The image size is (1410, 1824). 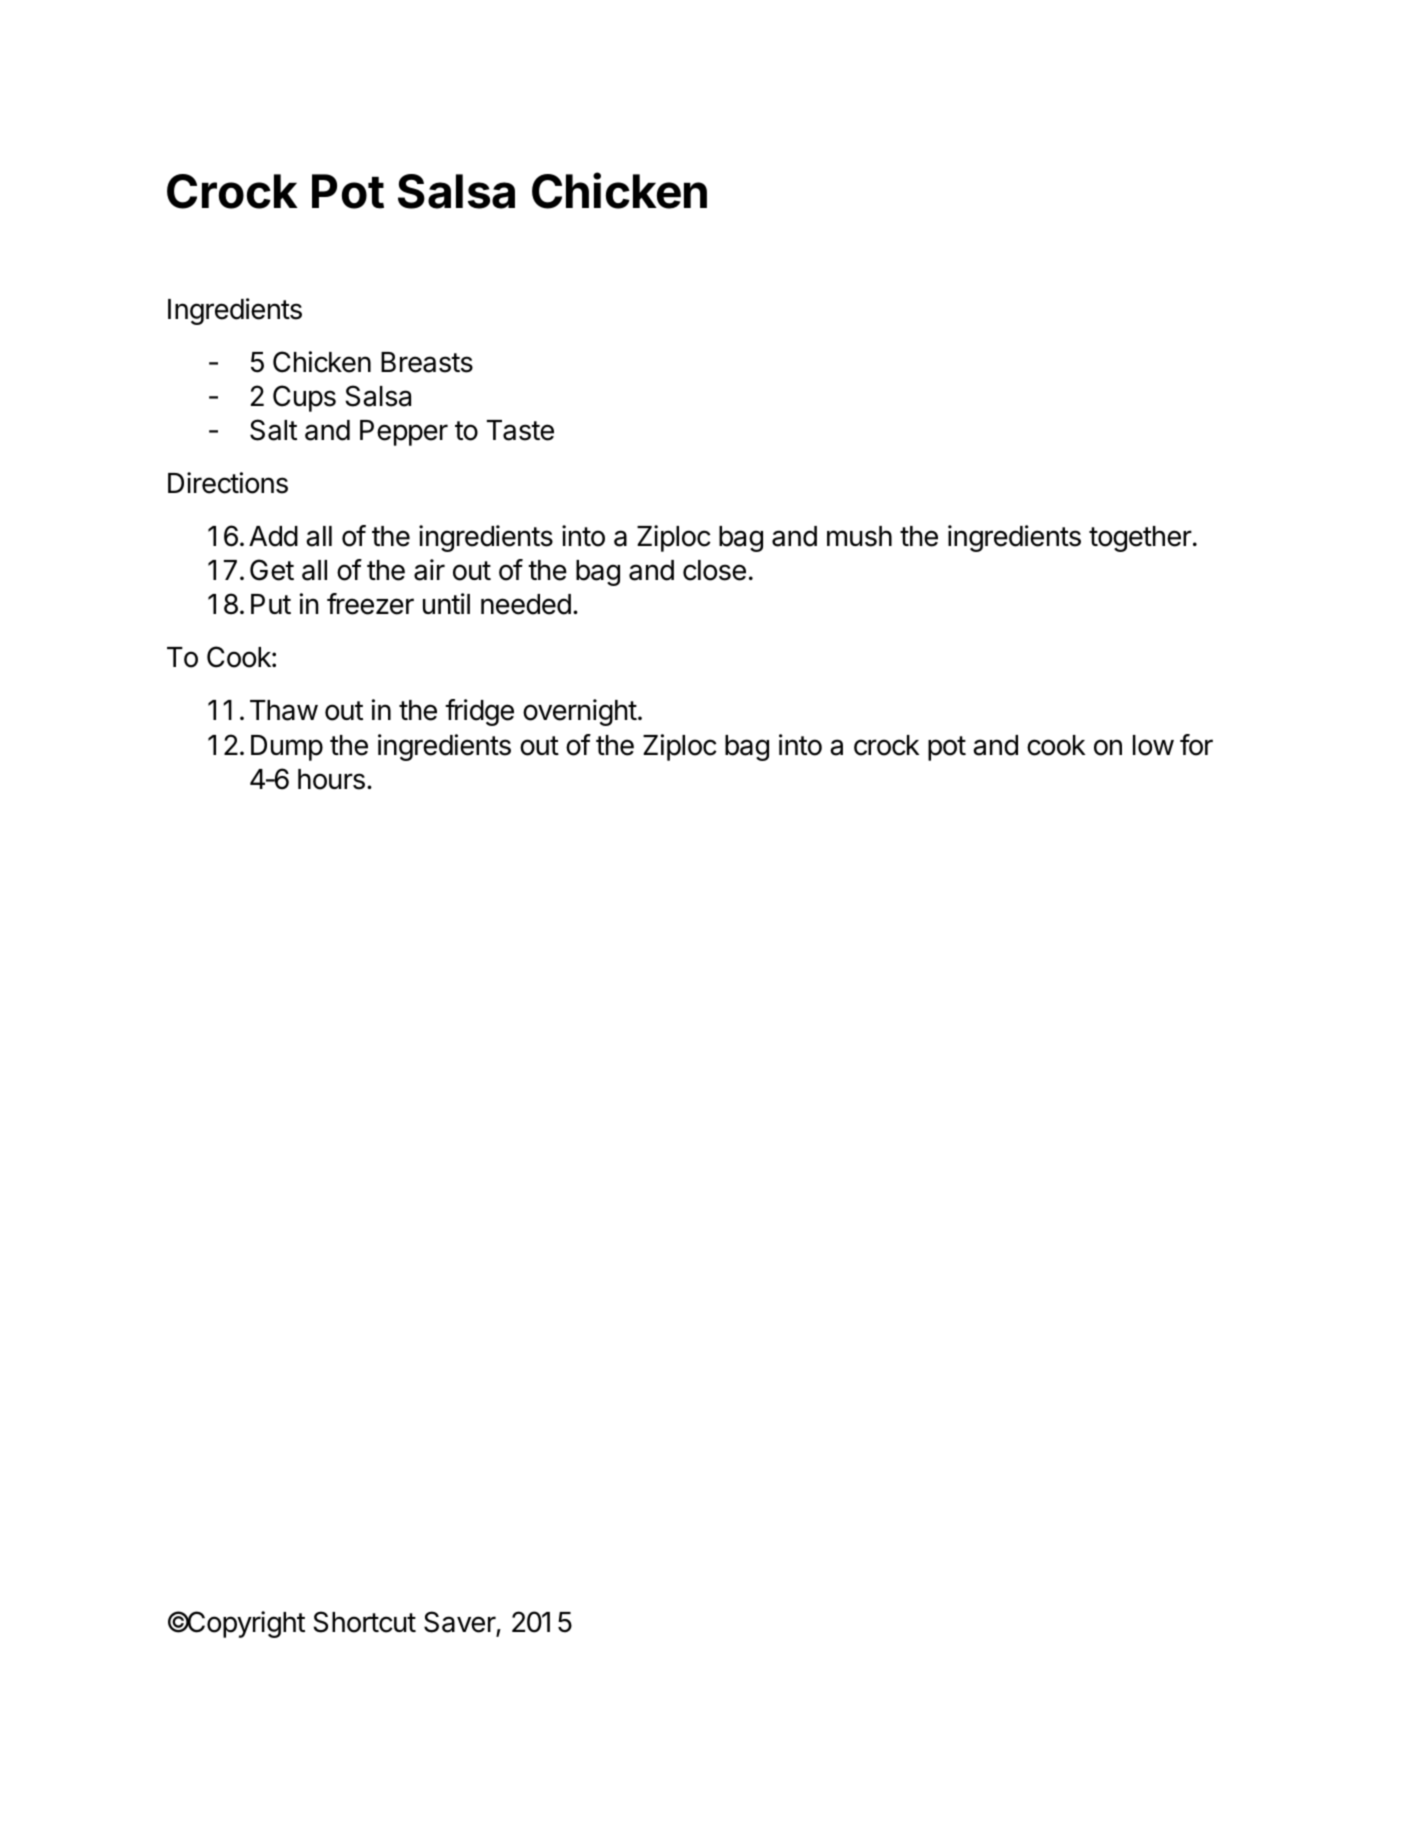 What do you see at coordinates (1153, 745) in the page?
I see `low` at bounding box center [1153, 745].
